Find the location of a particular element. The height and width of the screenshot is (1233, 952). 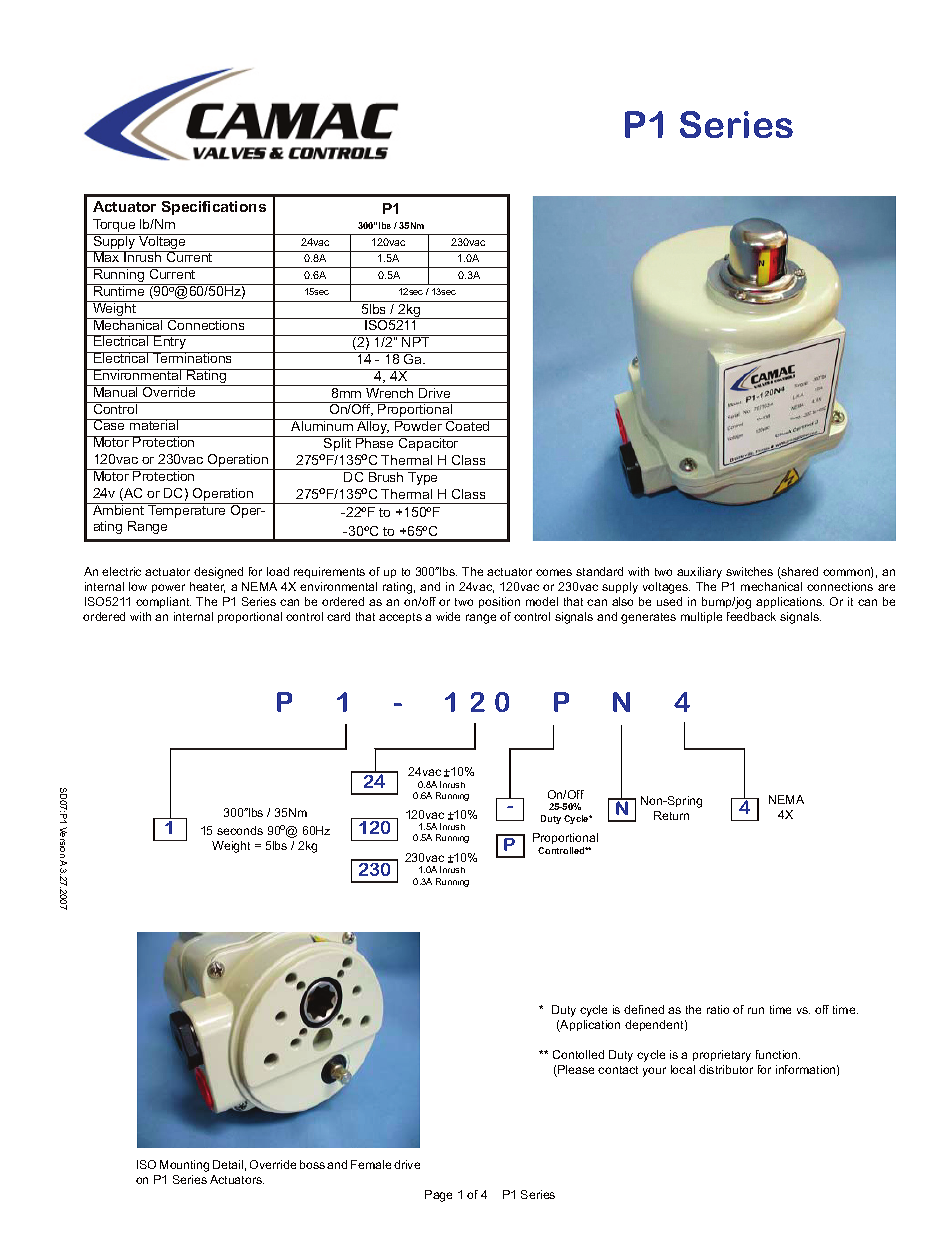

compliant is located at coordinates (163, 602).
